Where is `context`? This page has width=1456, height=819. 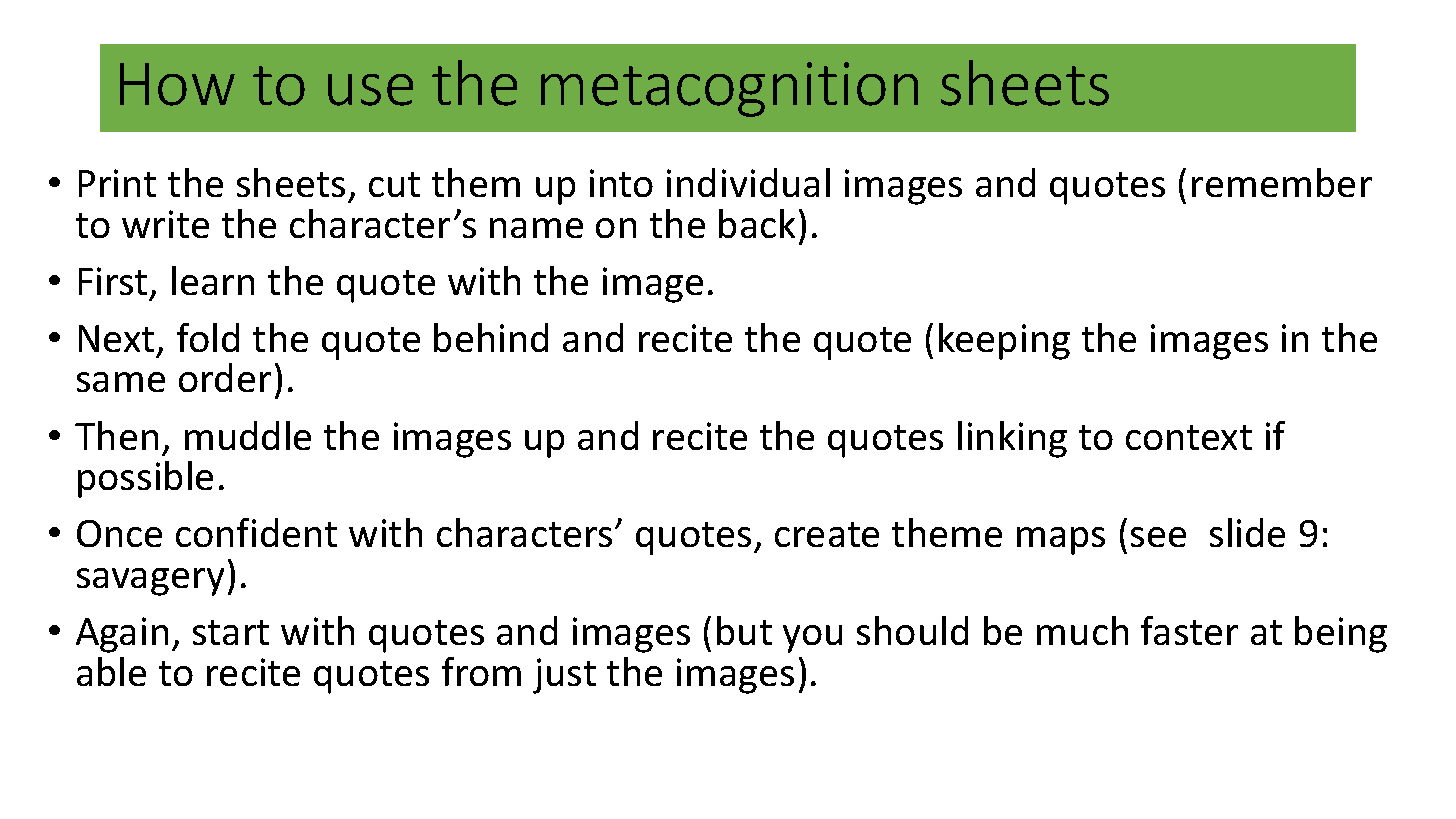 context is located at coordinates (1189, 437).
